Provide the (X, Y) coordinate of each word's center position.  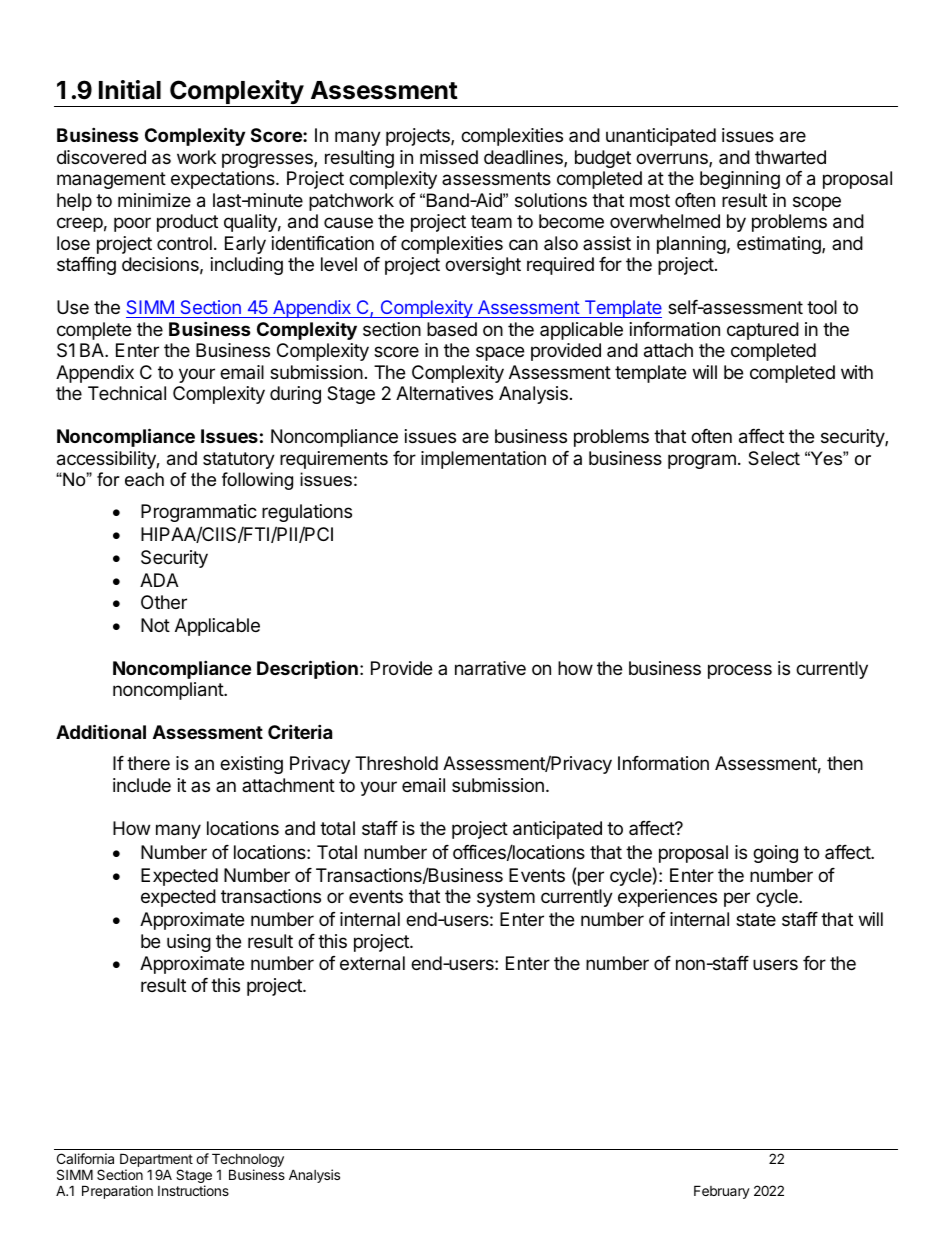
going (775, 854)
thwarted (790, 157)
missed (449, 157)
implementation (483, 460)
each (144, 479)
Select (774, 458)
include (142, 785)
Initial (130, 90)
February (722, 1192)
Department (156, 1161)
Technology (248, 1161)
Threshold (396, 763)
